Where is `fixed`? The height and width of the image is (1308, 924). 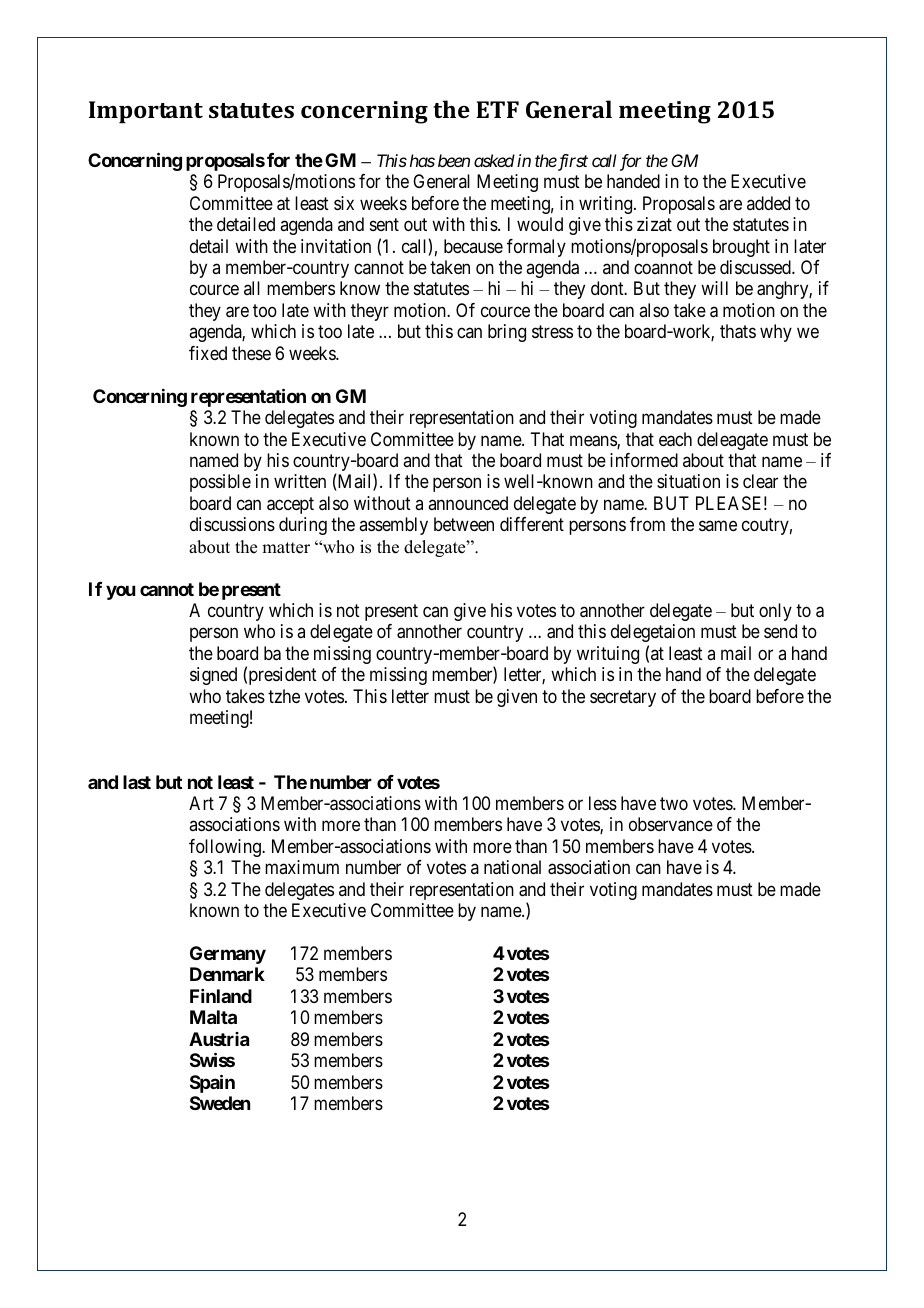 fixed is located at coordinates (208, 353).
